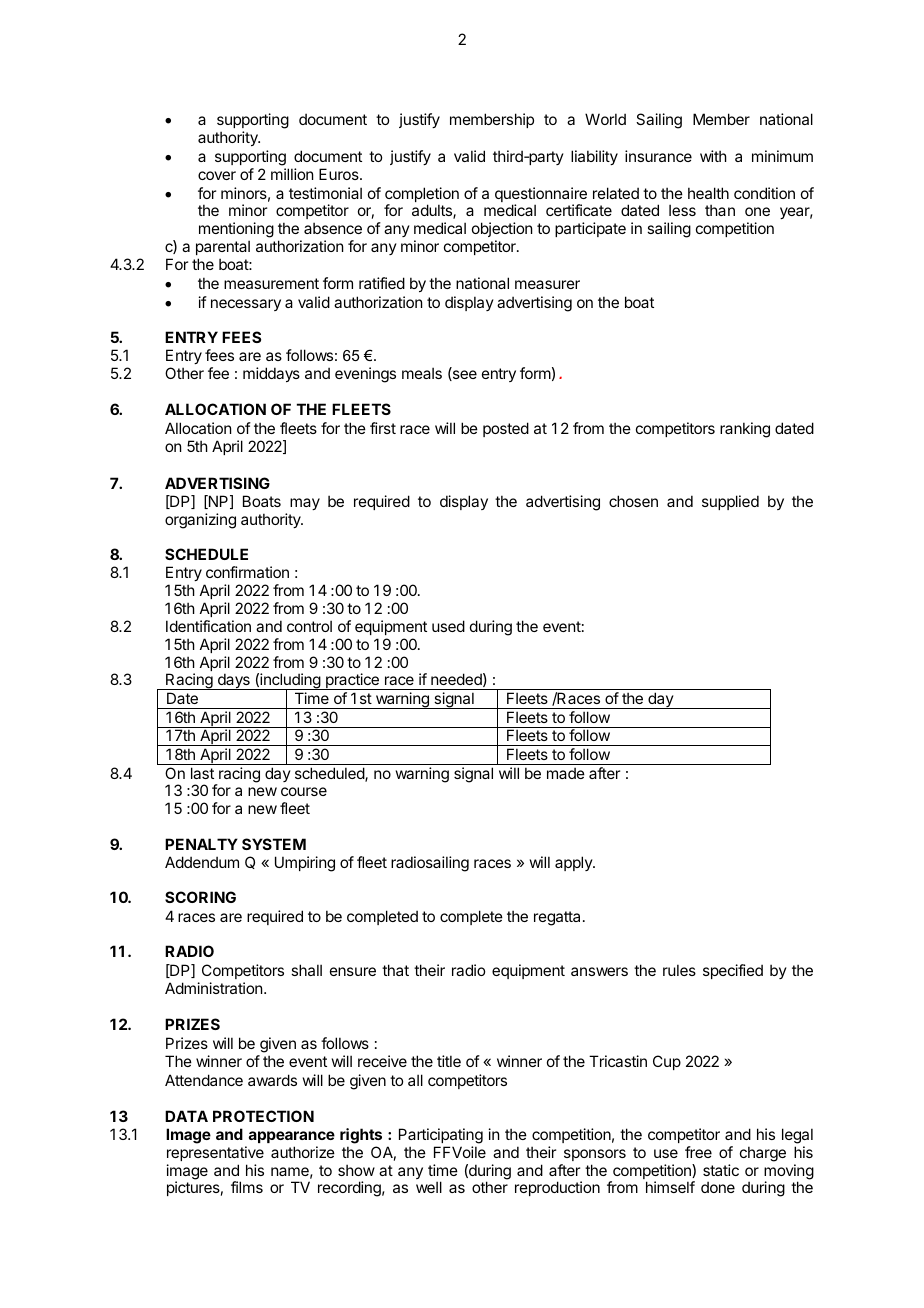  I want to click on posted, so click(506, 429).
